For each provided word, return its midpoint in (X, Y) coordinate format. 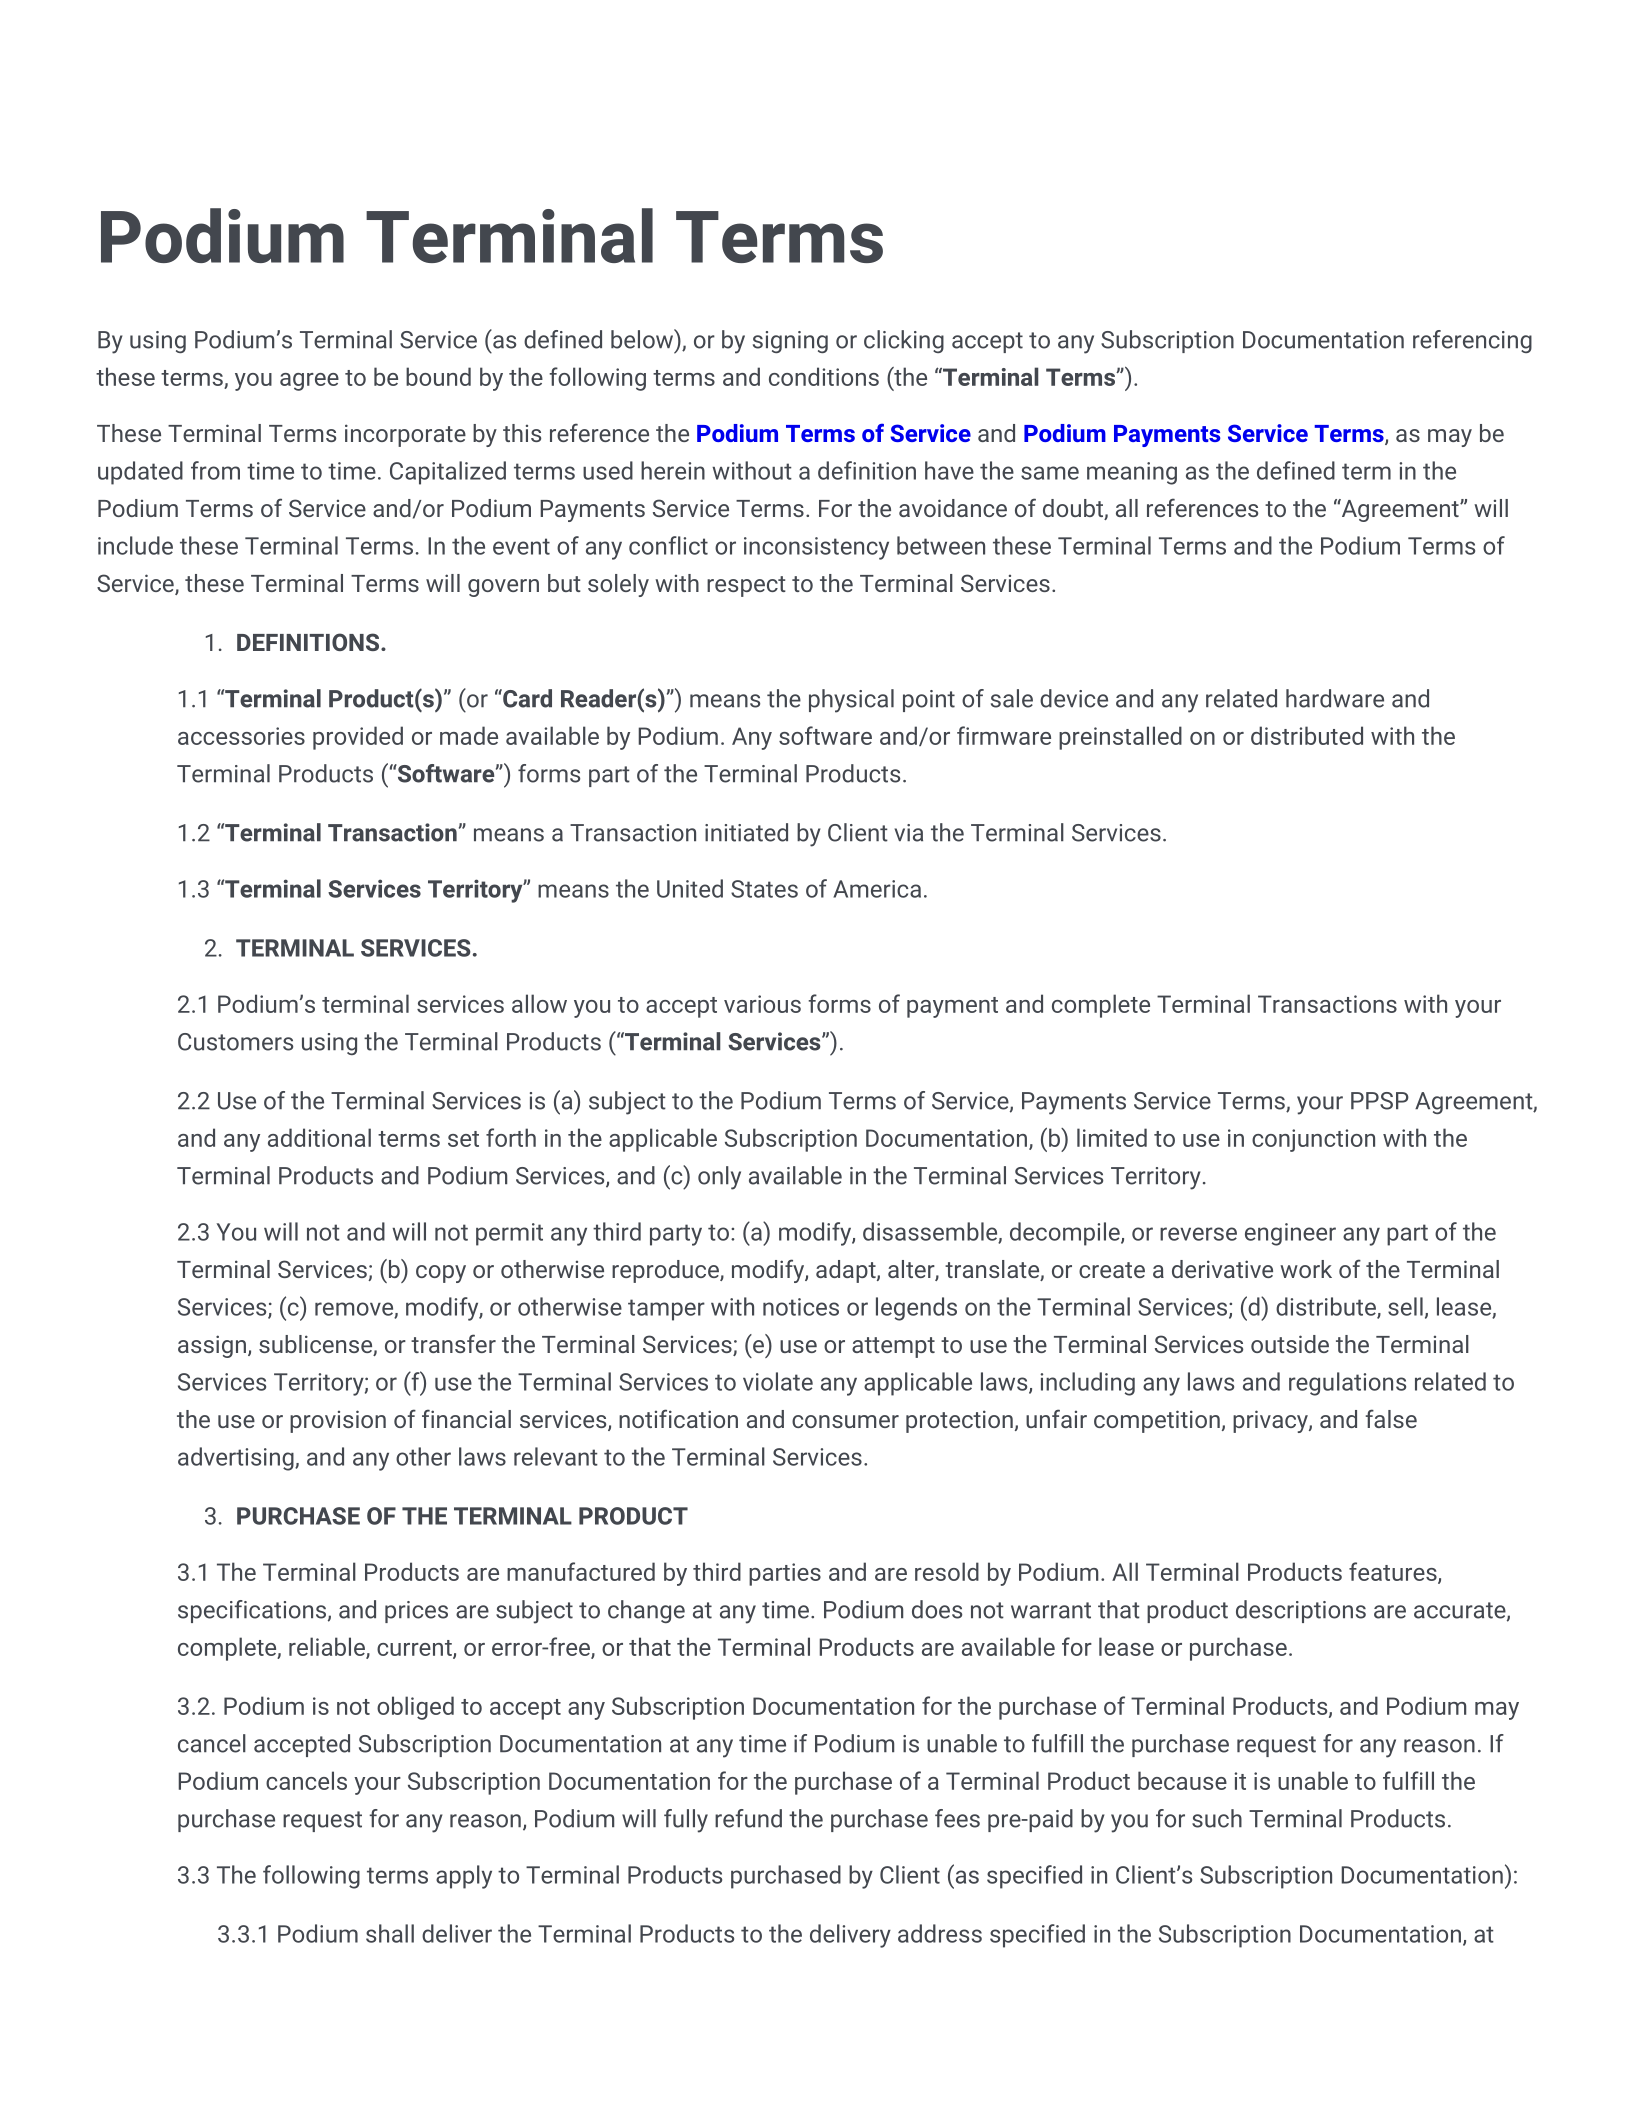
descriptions (1301, 1611)
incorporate (405, 435)
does (937, 1609)
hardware (1335, 698)
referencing (1472, 341)
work (1306, 1269)
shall (390, 1933)
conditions (824, 376)
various (762, 1004)
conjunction (1313, 1140)
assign (212, 1346)
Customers (235, 1042)
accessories (241, 736)
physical (851, 701)
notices (801, 1307)
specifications (253, 1611)
